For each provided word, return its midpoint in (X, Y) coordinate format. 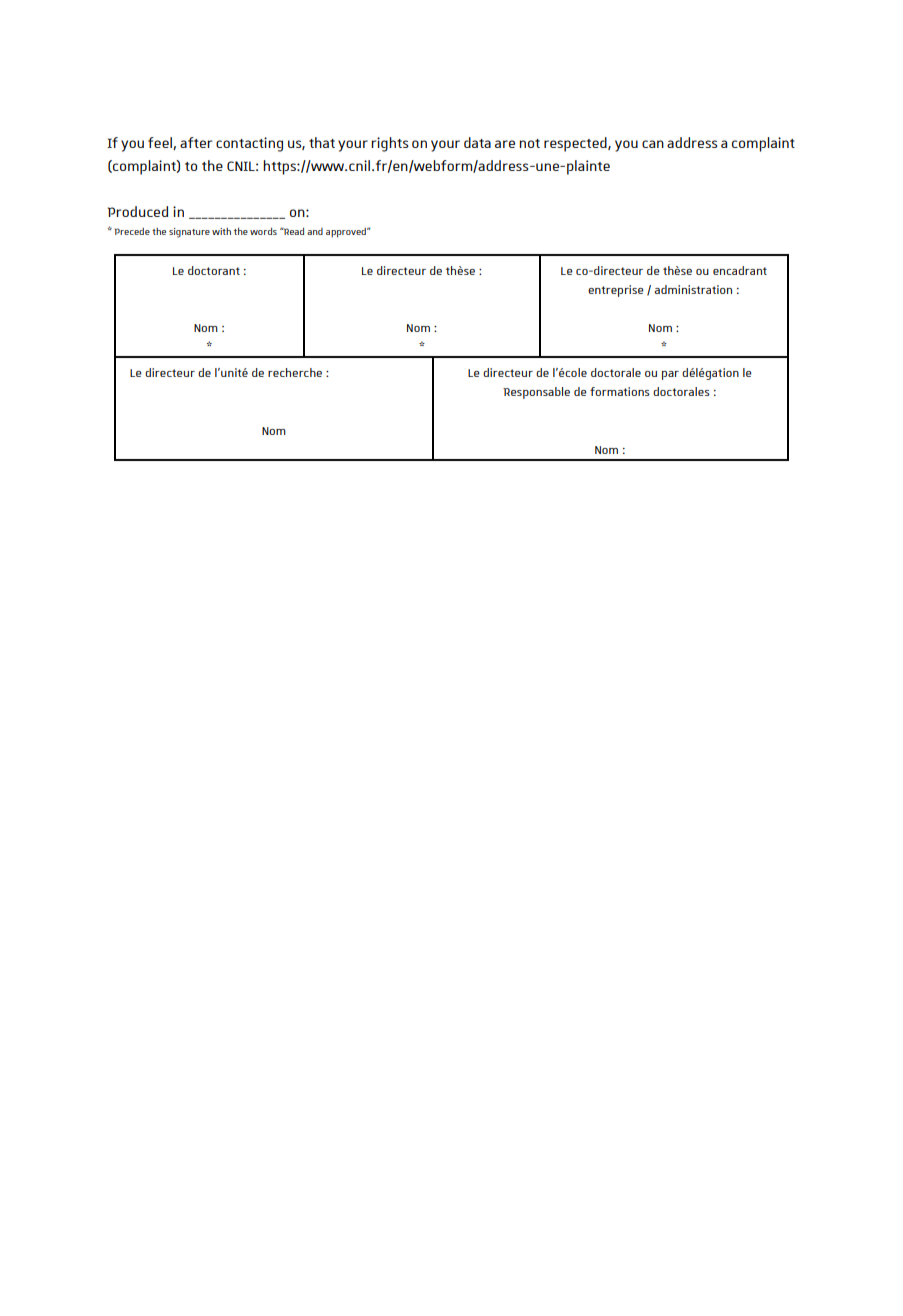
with (221, 231)
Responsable (536, 393)
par (670, 375)
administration (693, 289)
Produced (137, 211)
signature (189, 233)
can (653, 144)
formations (620, 391)
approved (347, 233)
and (315, 231)
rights (390, 144)
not (529, 143)
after (196, 142)
